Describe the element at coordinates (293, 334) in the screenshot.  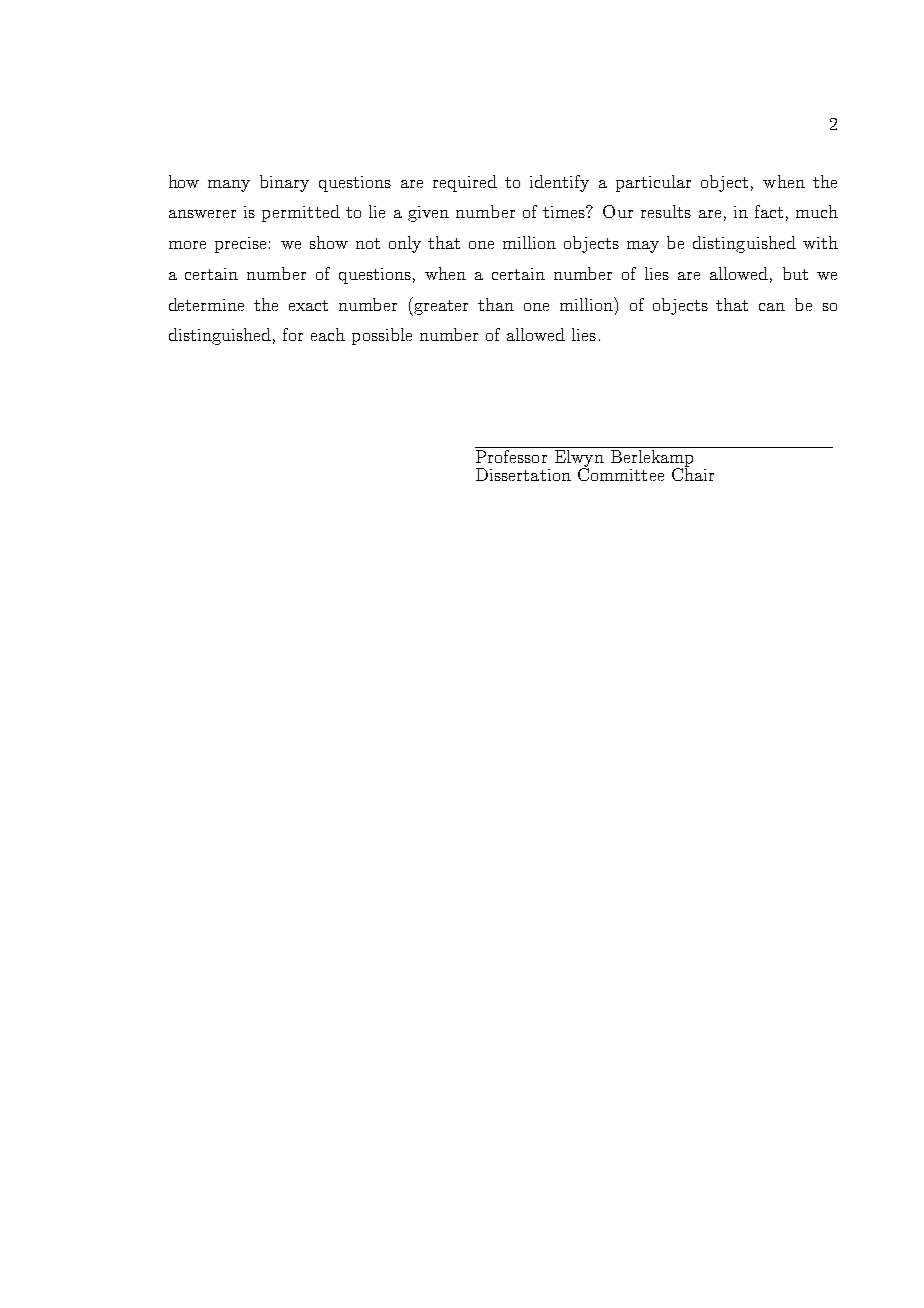
I see `for` at that location.
